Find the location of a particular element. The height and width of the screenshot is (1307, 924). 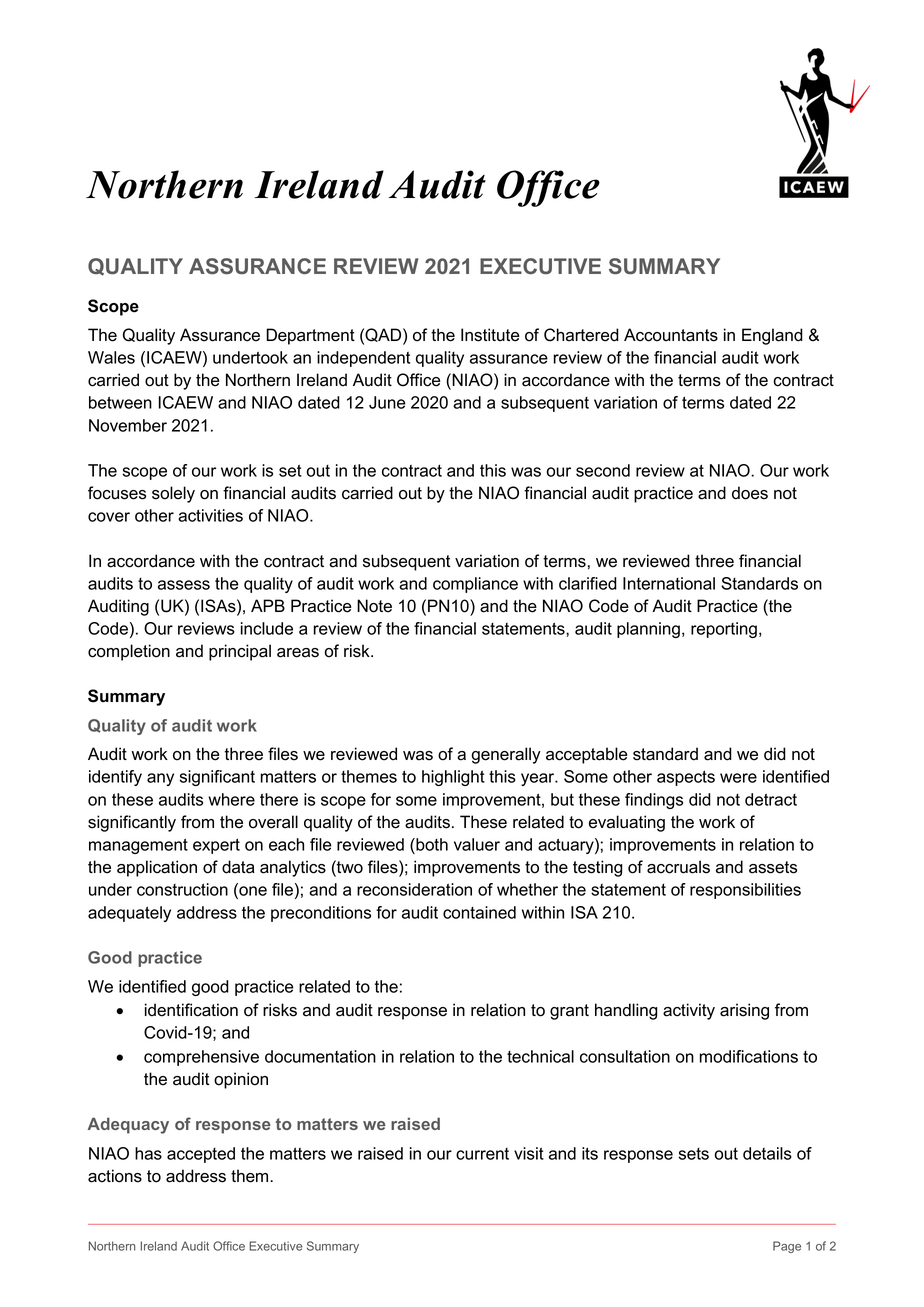

any is located at coordinates (160, 779).
